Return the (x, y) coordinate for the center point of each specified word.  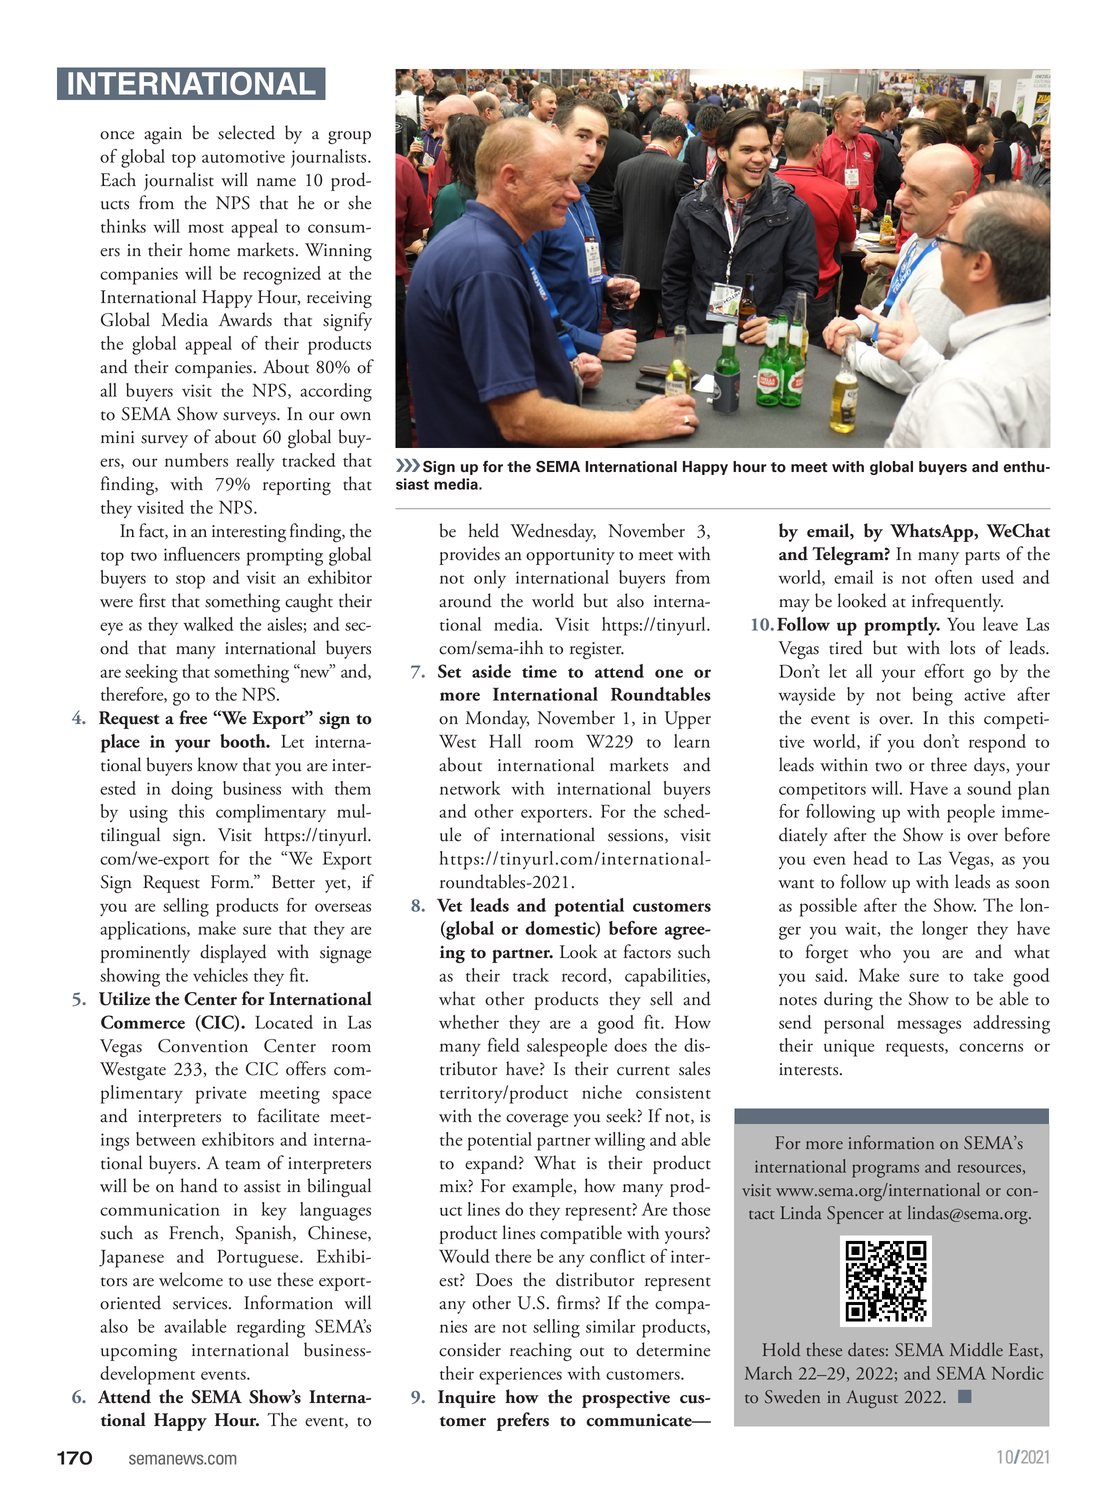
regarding (271, 1328)
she (359, 202)
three (949, 764)
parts (982, 558)
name (276, 182)
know (218, 764)
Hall (505, 741)
